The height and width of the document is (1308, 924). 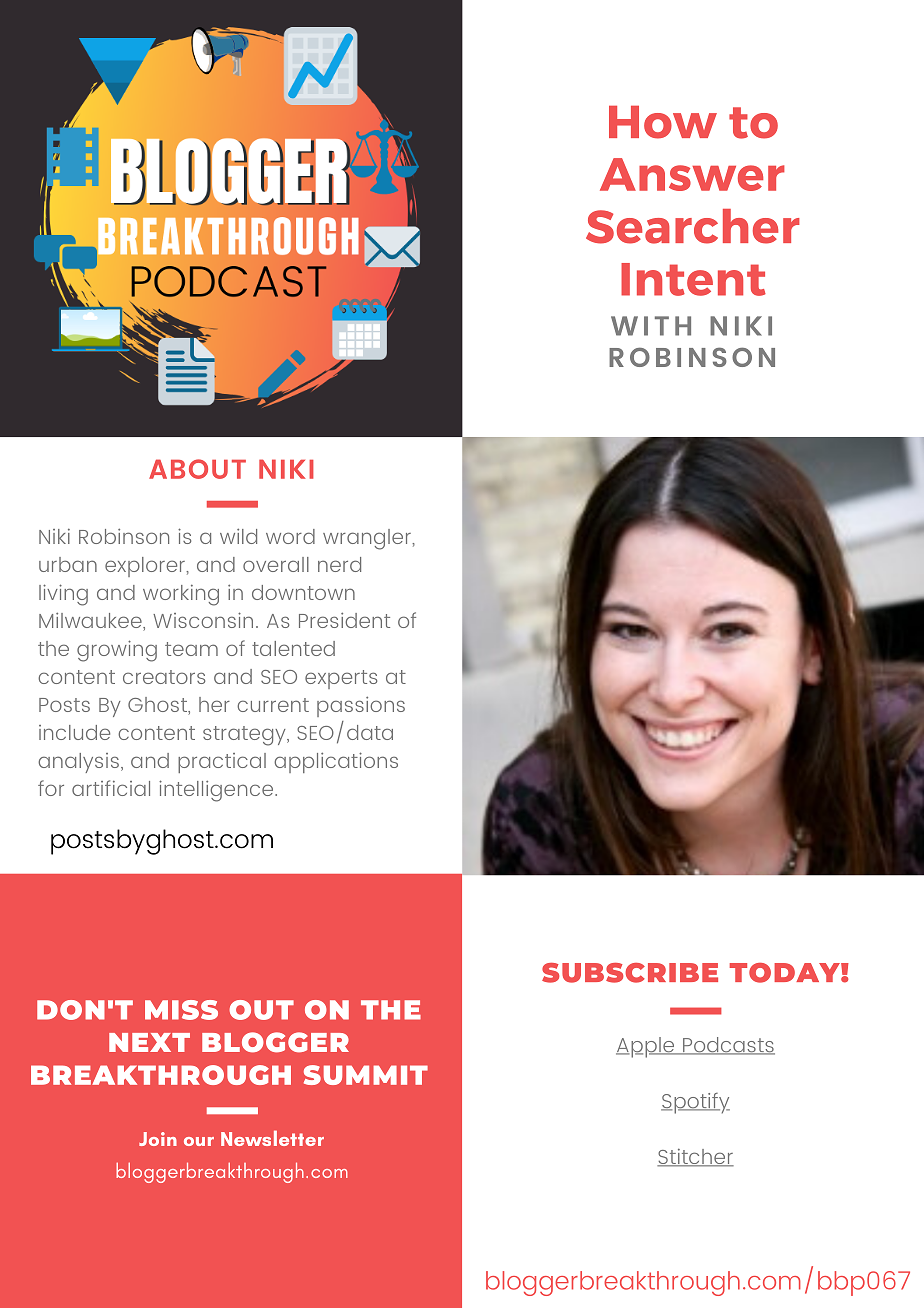 I want to click on How, so click(x=663, y=122).
